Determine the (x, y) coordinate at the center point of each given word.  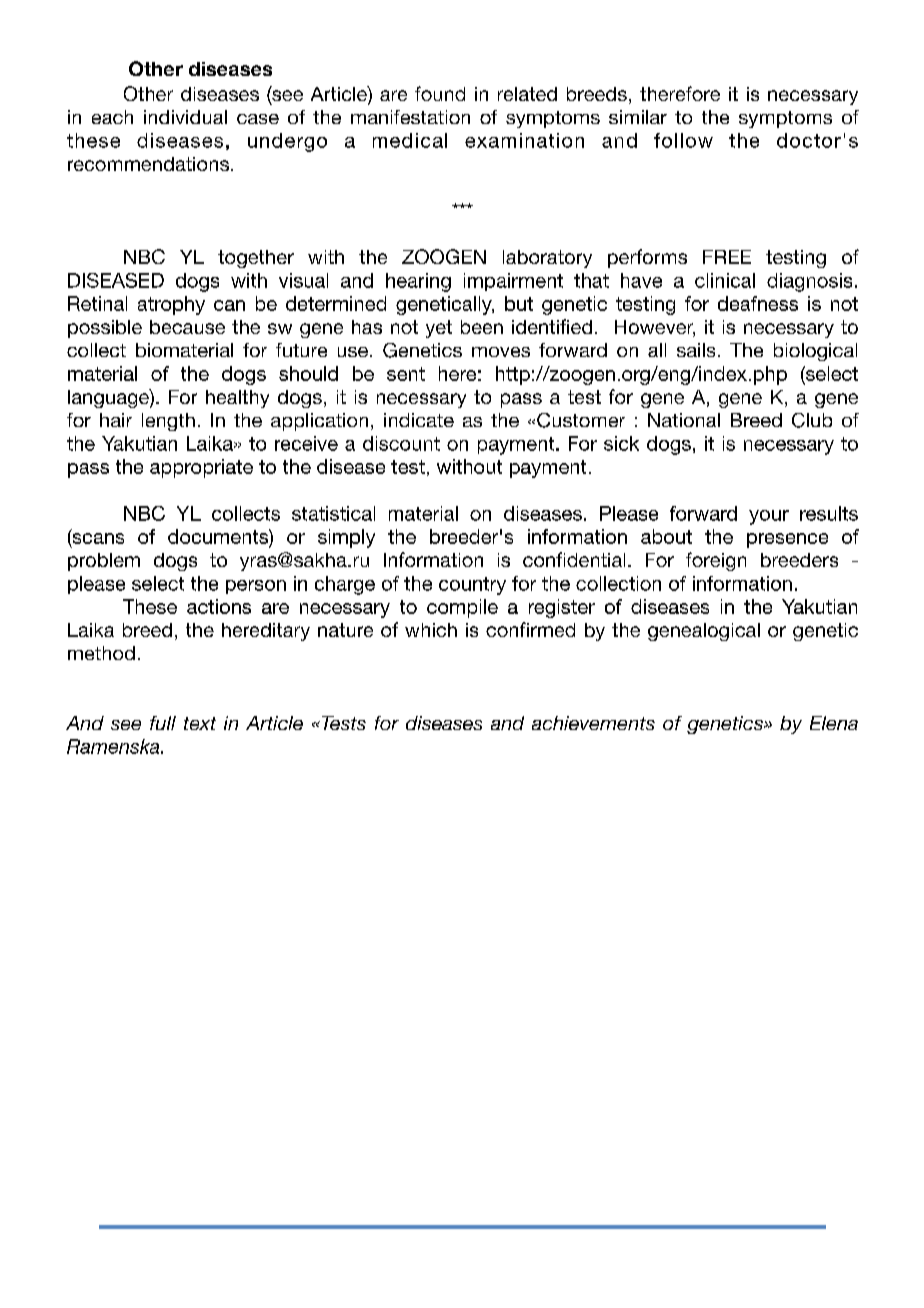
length (168, 422)
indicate (419, 420)
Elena (834, 723)
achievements (593, 723)
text (200, 723)
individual (185, 117)
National (684, 420)
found (440, 93)
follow (683, 140)
